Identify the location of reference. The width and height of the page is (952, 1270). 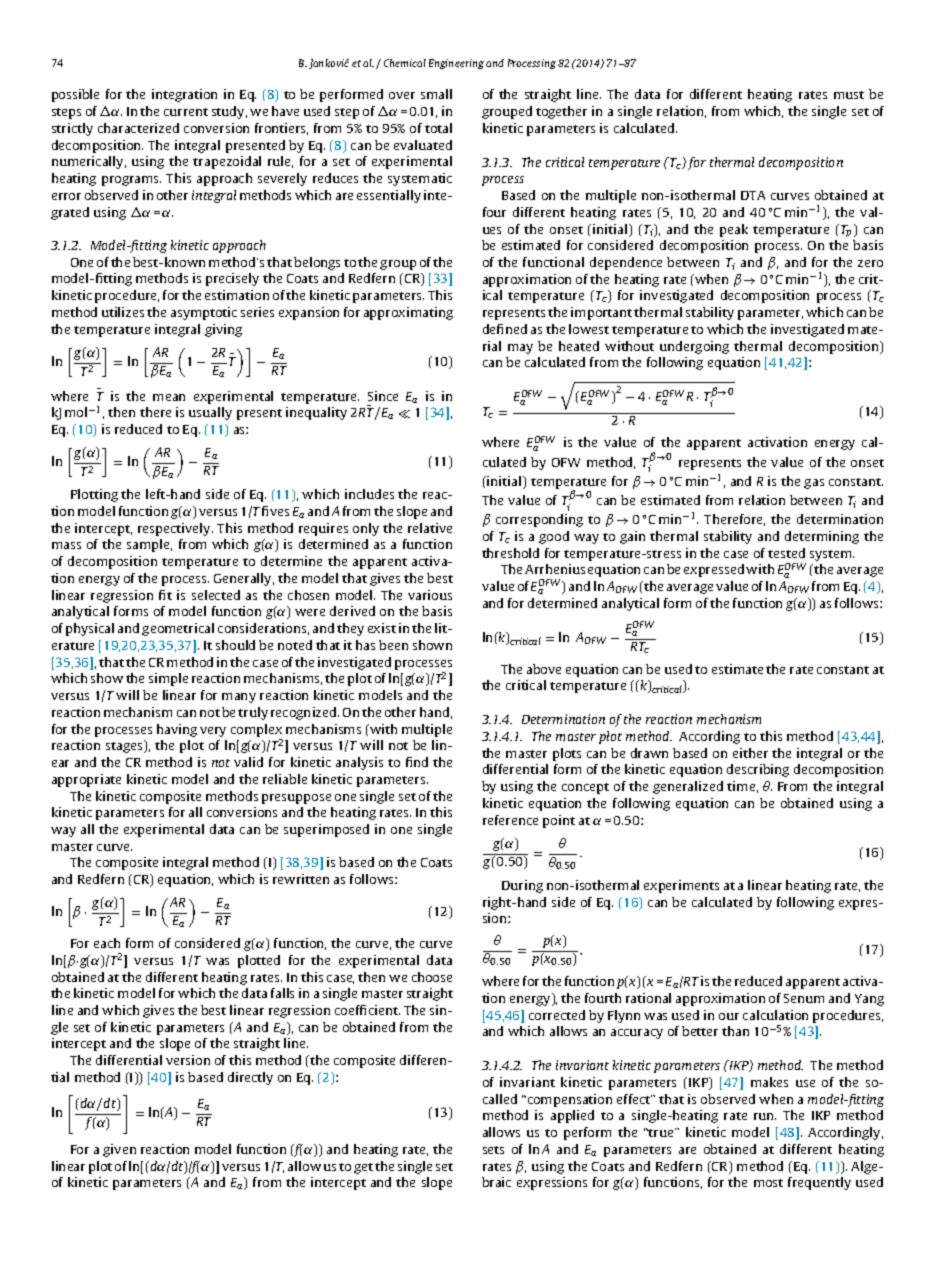
(510, 820).
